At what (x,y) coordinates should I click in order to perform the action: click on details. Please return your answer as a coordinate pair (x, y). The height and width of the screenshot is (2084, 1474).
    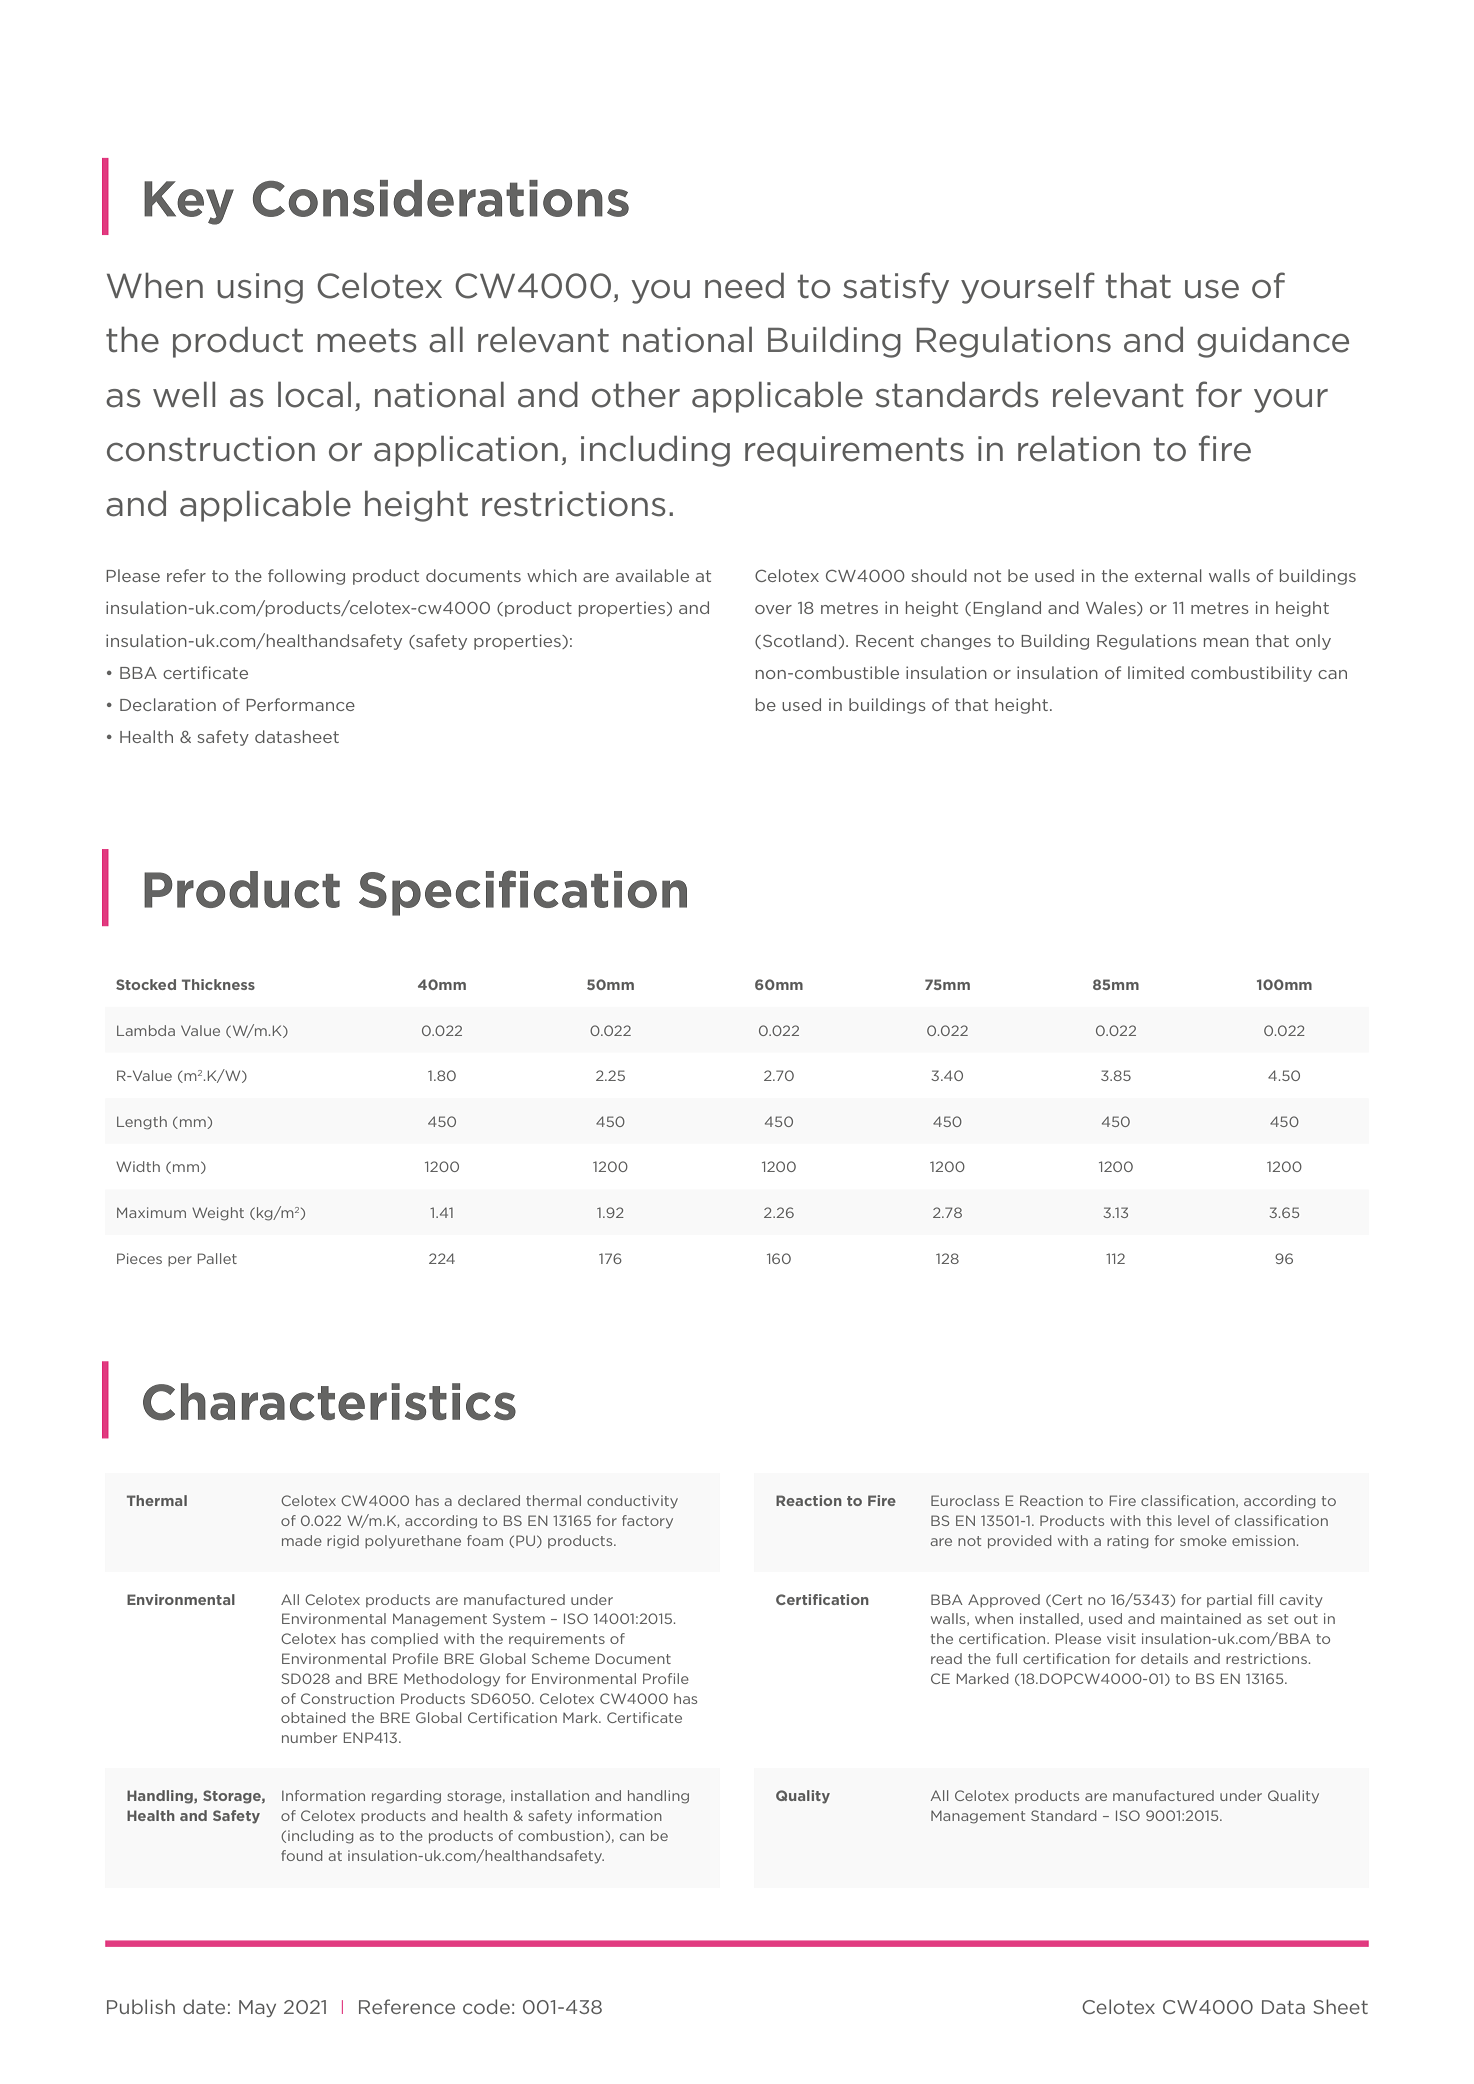
    Looking at the image, I should click on (1164, 1658).
